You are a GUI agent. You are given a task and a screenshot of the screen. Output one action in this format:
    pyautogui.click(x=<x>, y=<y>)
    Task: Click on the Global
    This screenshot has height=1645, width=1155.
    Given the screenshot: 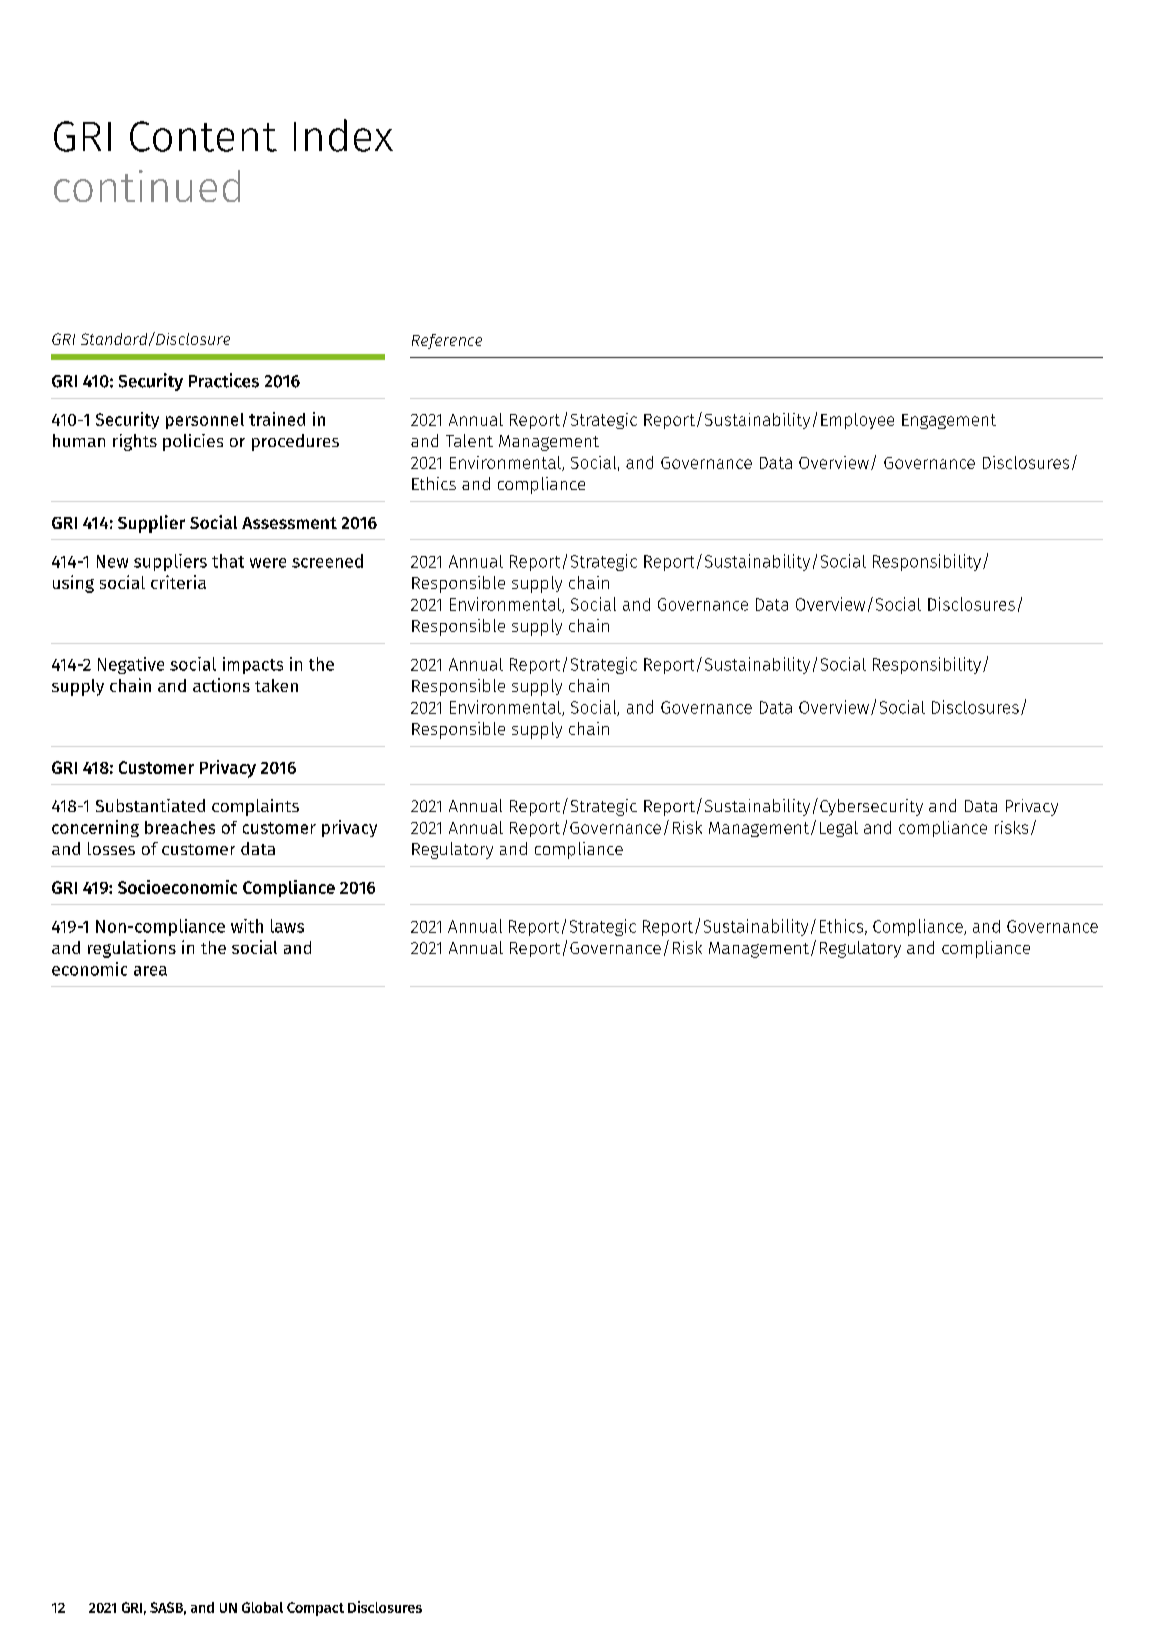 What is the action you would take?
    pyautogui.click(x=262, y=1607)
